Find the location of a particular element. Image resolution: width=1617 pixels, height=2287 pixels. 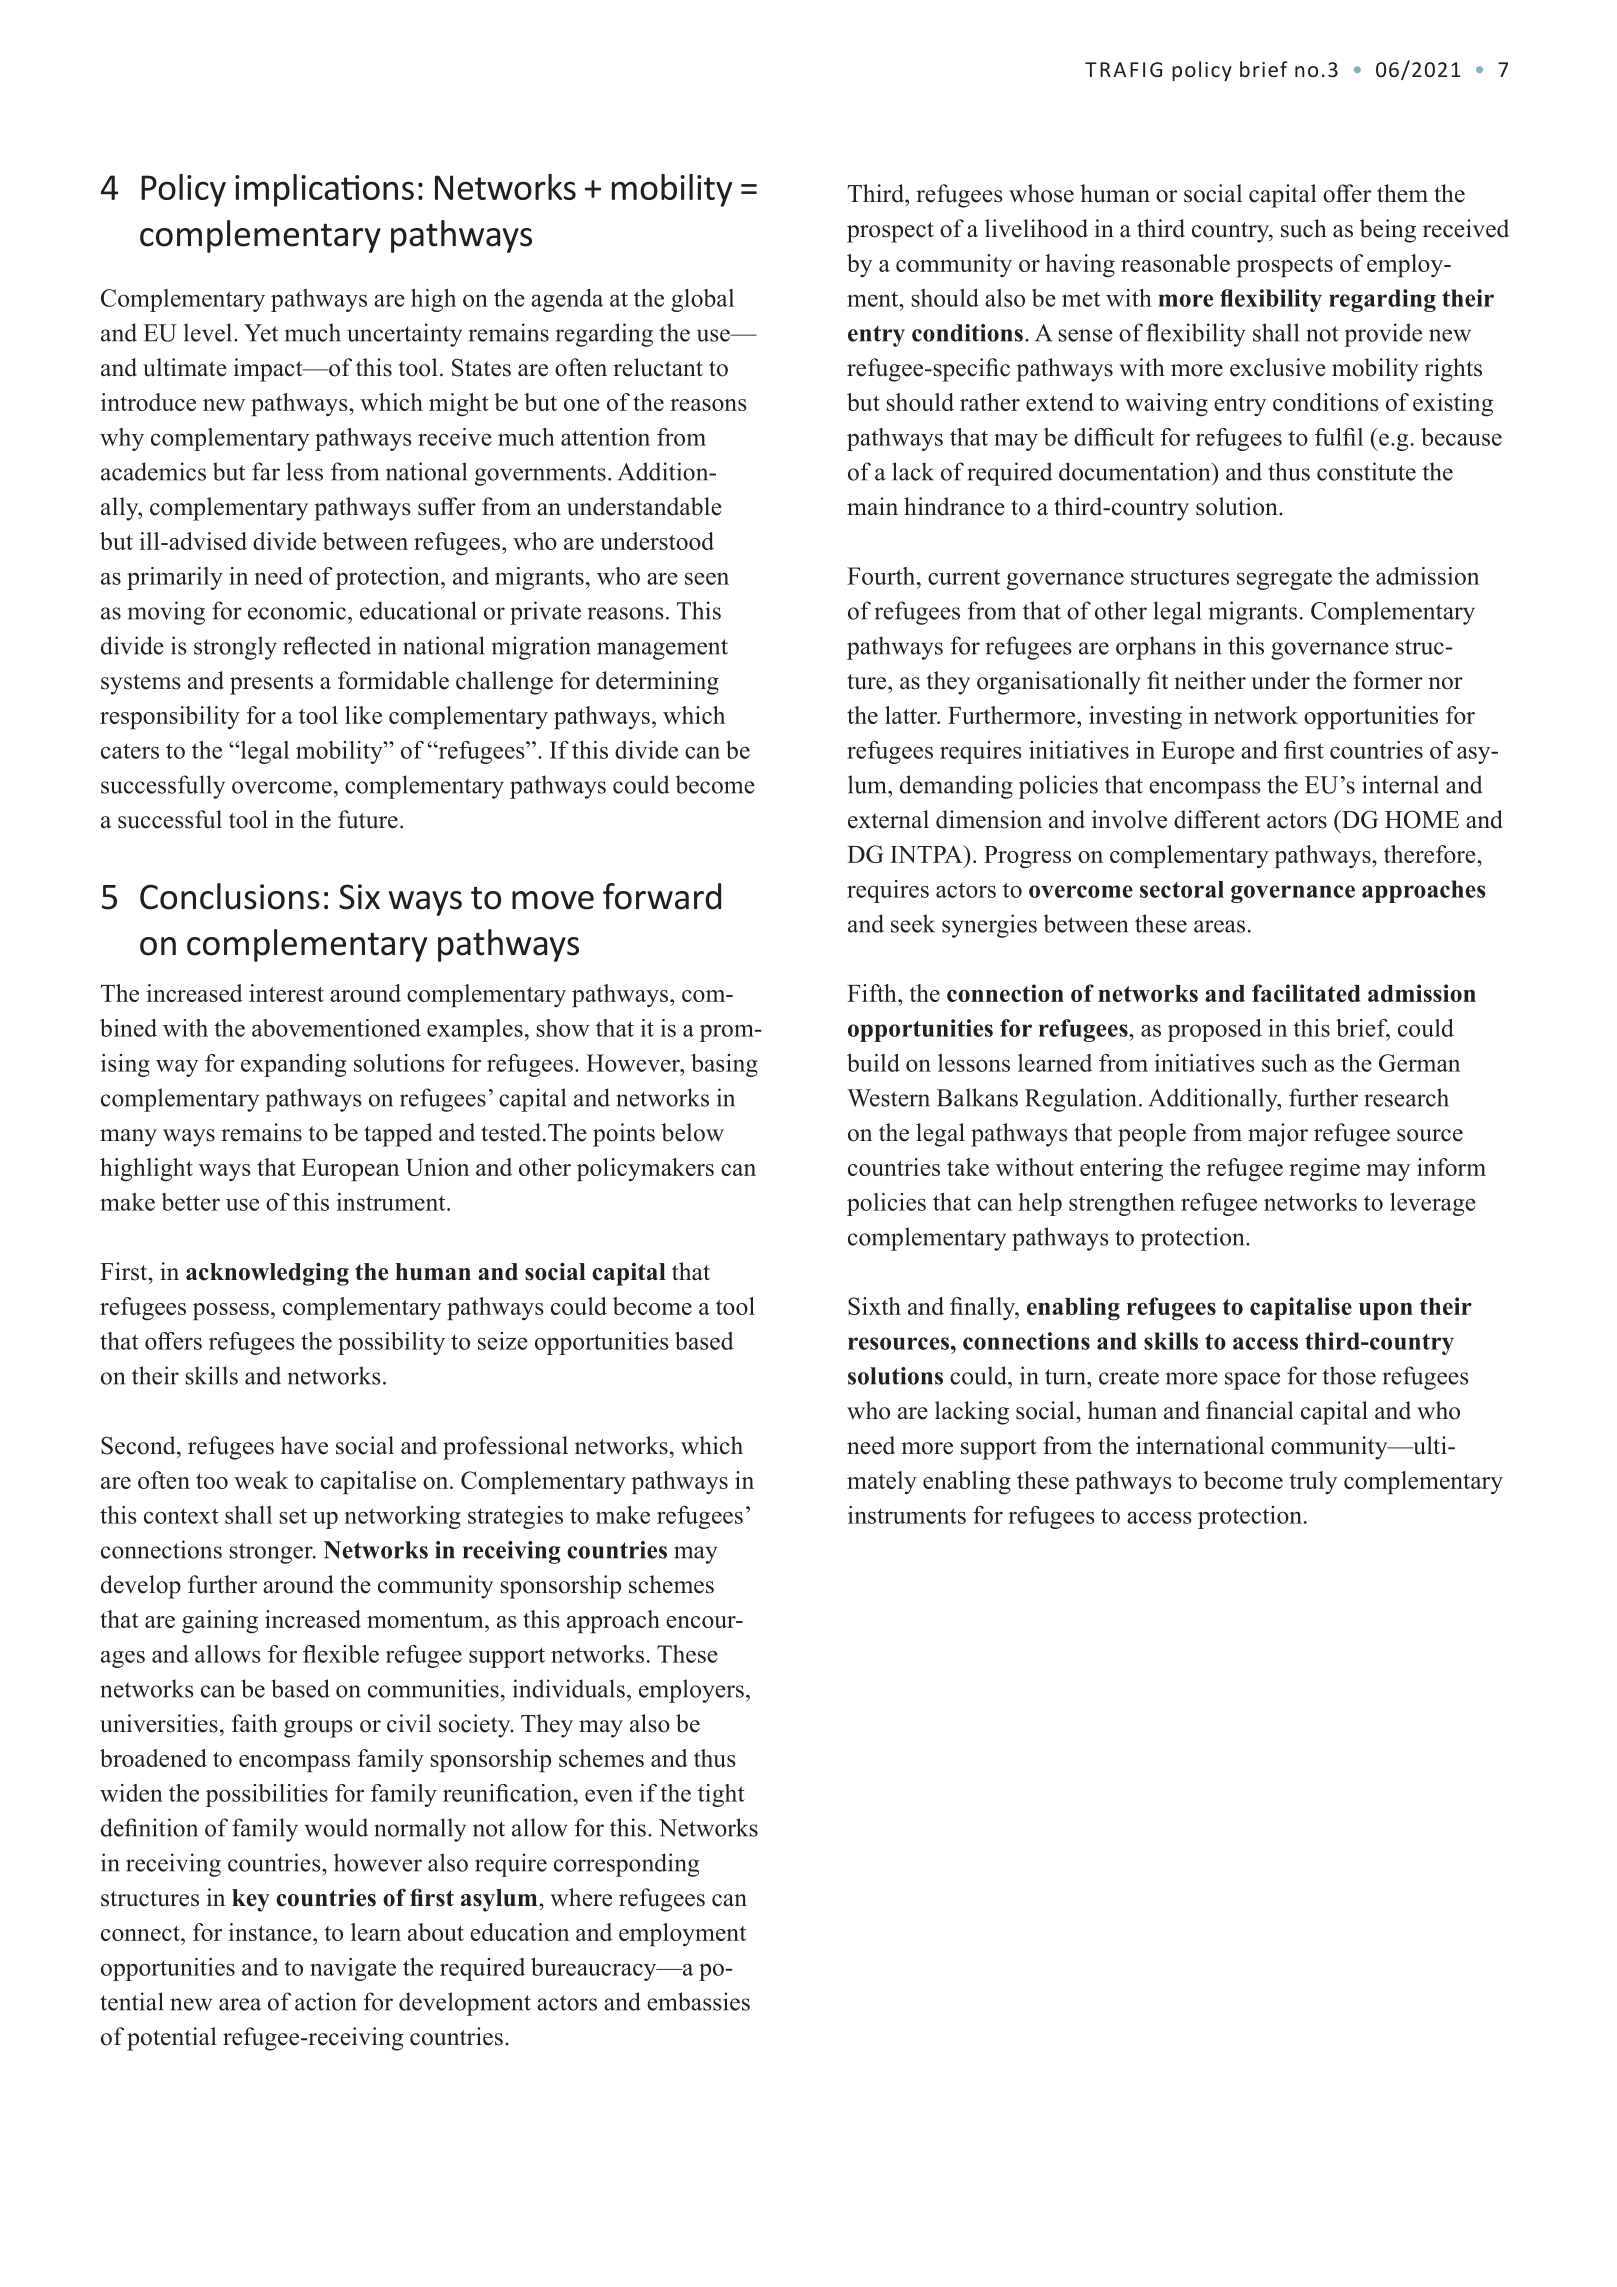

Sixth is located at coordinates (874, 1306).
